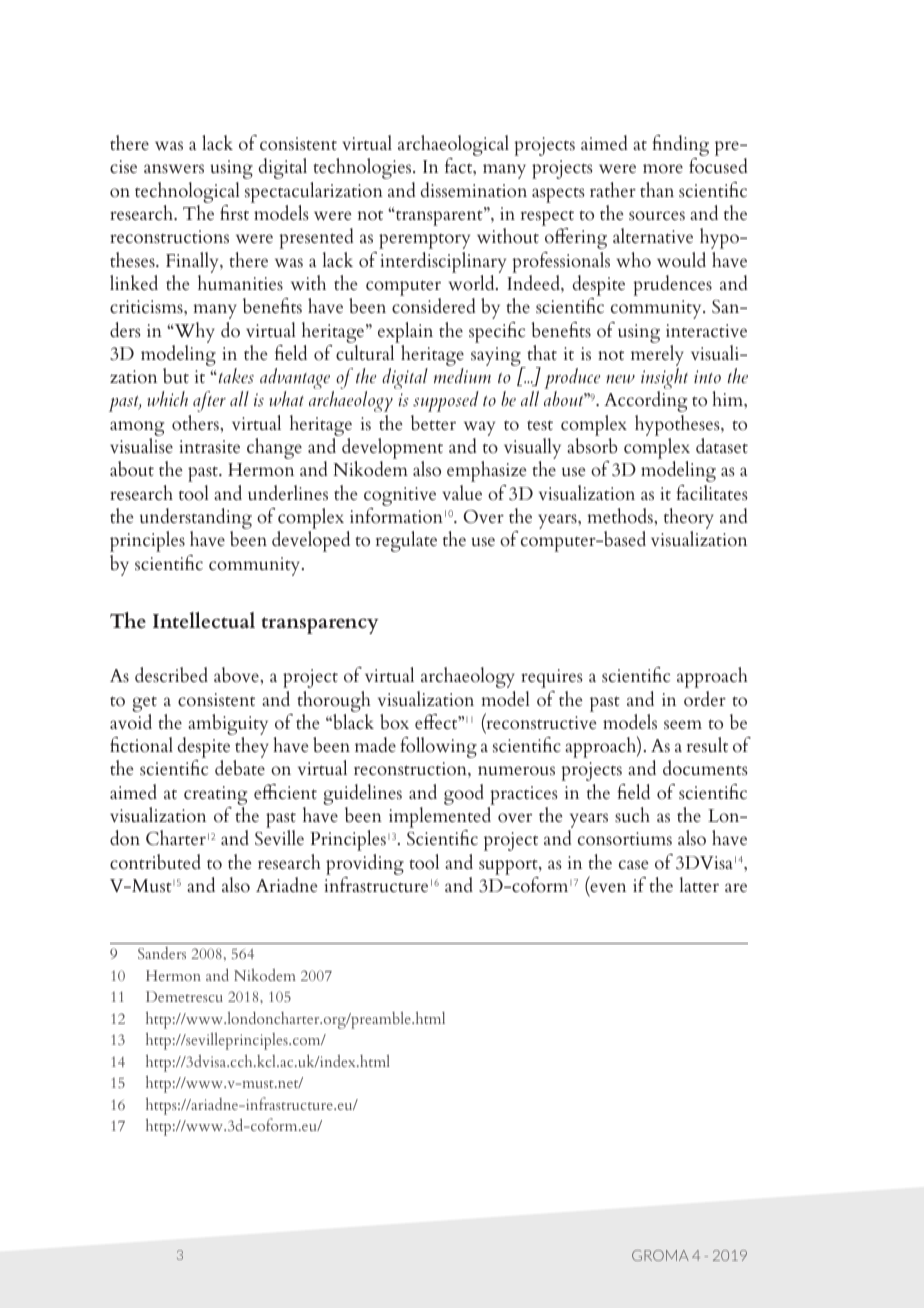 The height and width of the document is (1308, 924). Describe the element at coordinates (460, 166) in the document. I see `fact` at that location.
